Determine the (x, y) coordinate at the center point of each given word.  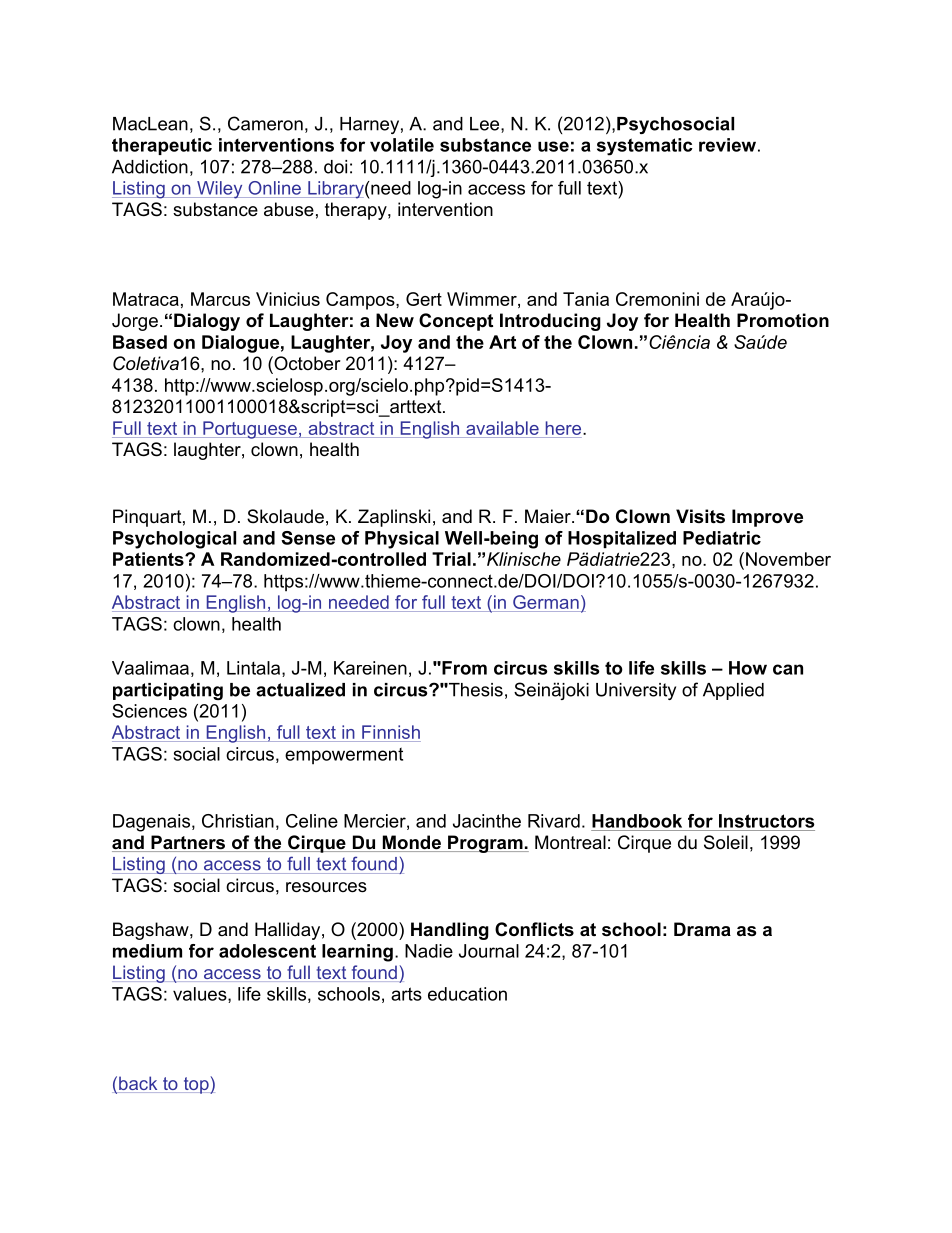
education (467, 994)
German (546, 602)
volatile (402, 145)
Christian (238, 821)
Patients (149, 559)
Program (485, 844)
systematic (645, 147)
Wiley (220, 190)
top (196, 1085)
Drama (702, 929)
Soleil (726, 842)
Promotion (783, 320)
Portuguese (250, 430)
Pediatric (722, 538)
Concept (456, 322)
